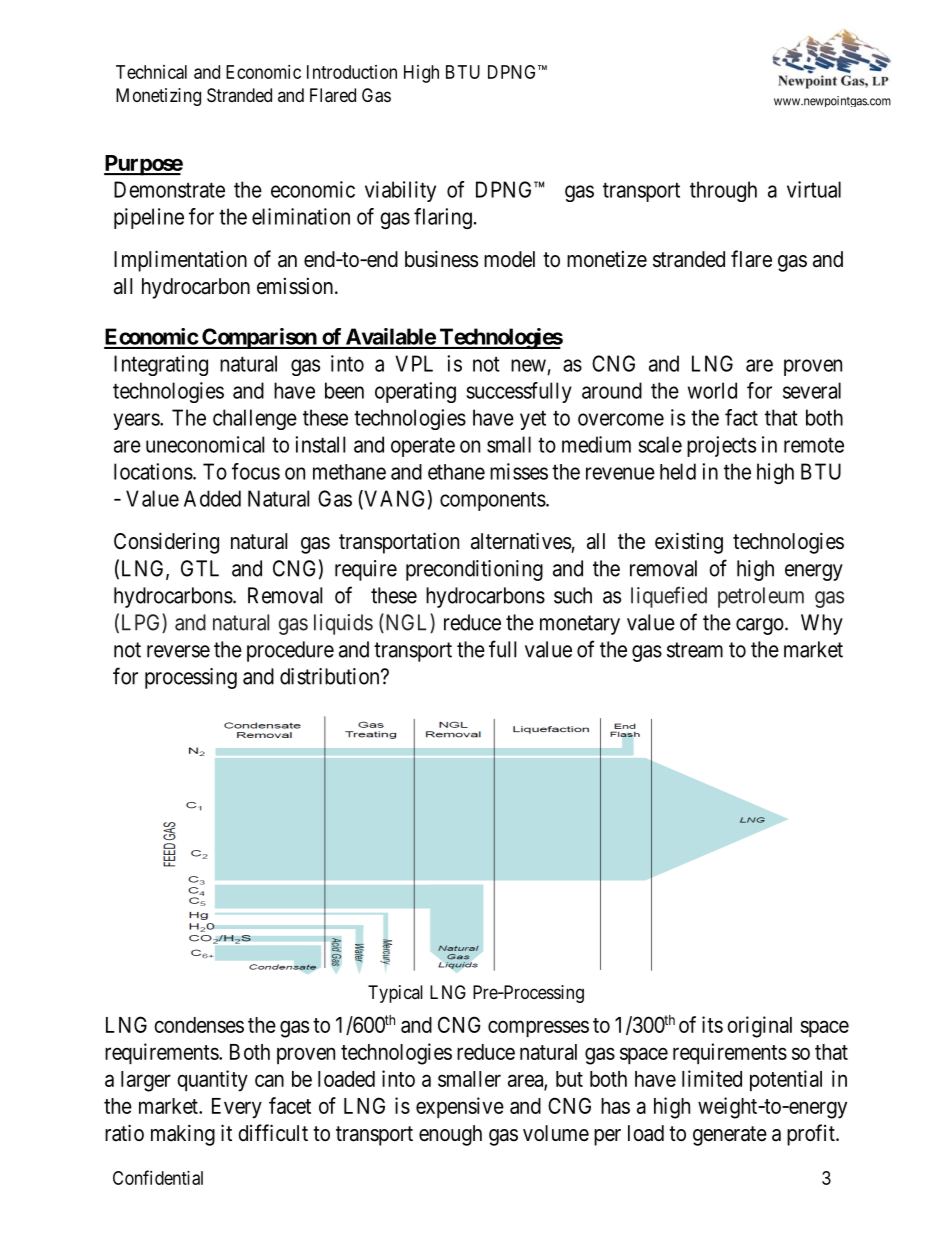  Describe the element at coordinates (712, 1024) in the page. I see `its` at that location.
